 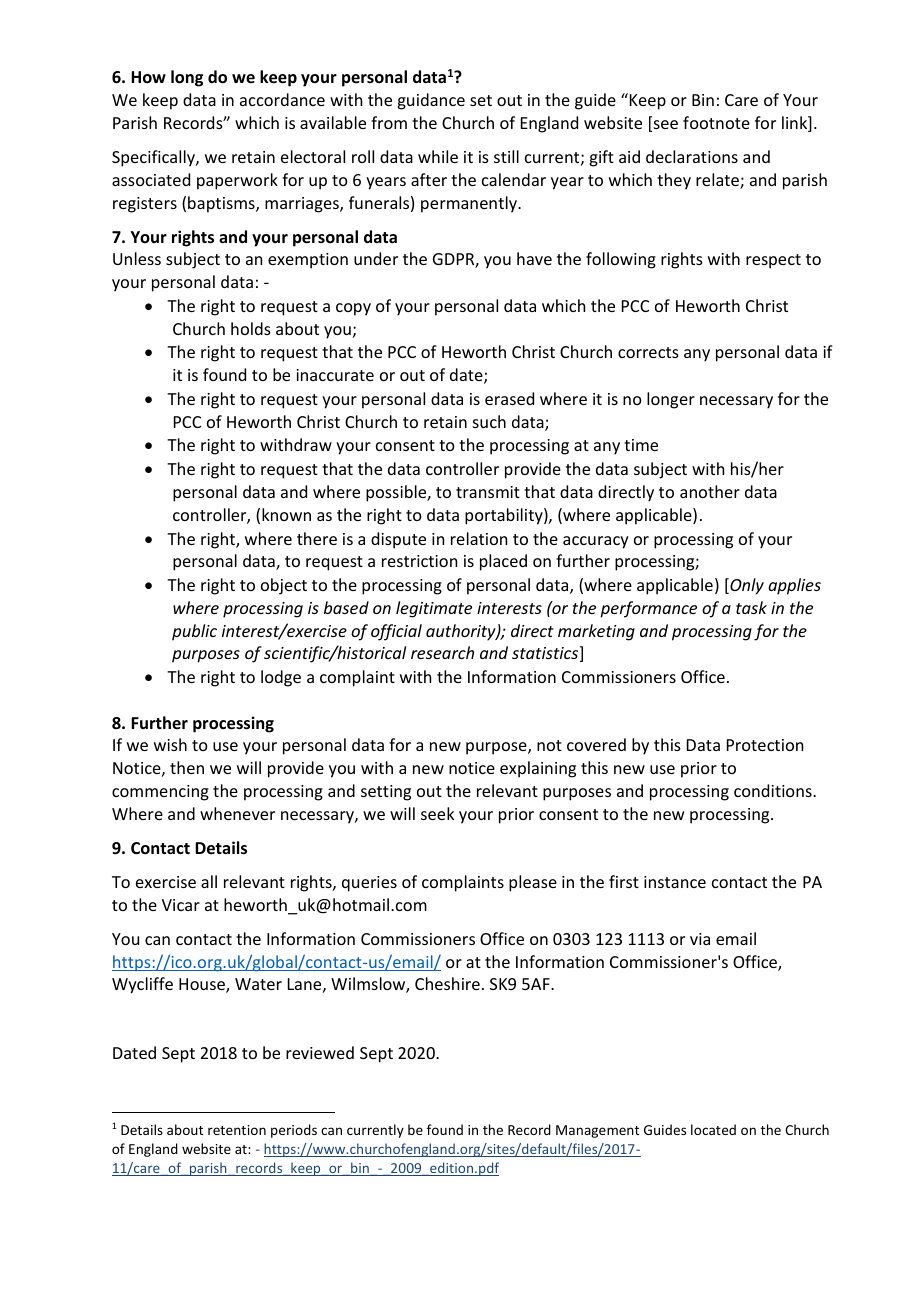 I want to click on legitimate, so click(x=434, y=609).
